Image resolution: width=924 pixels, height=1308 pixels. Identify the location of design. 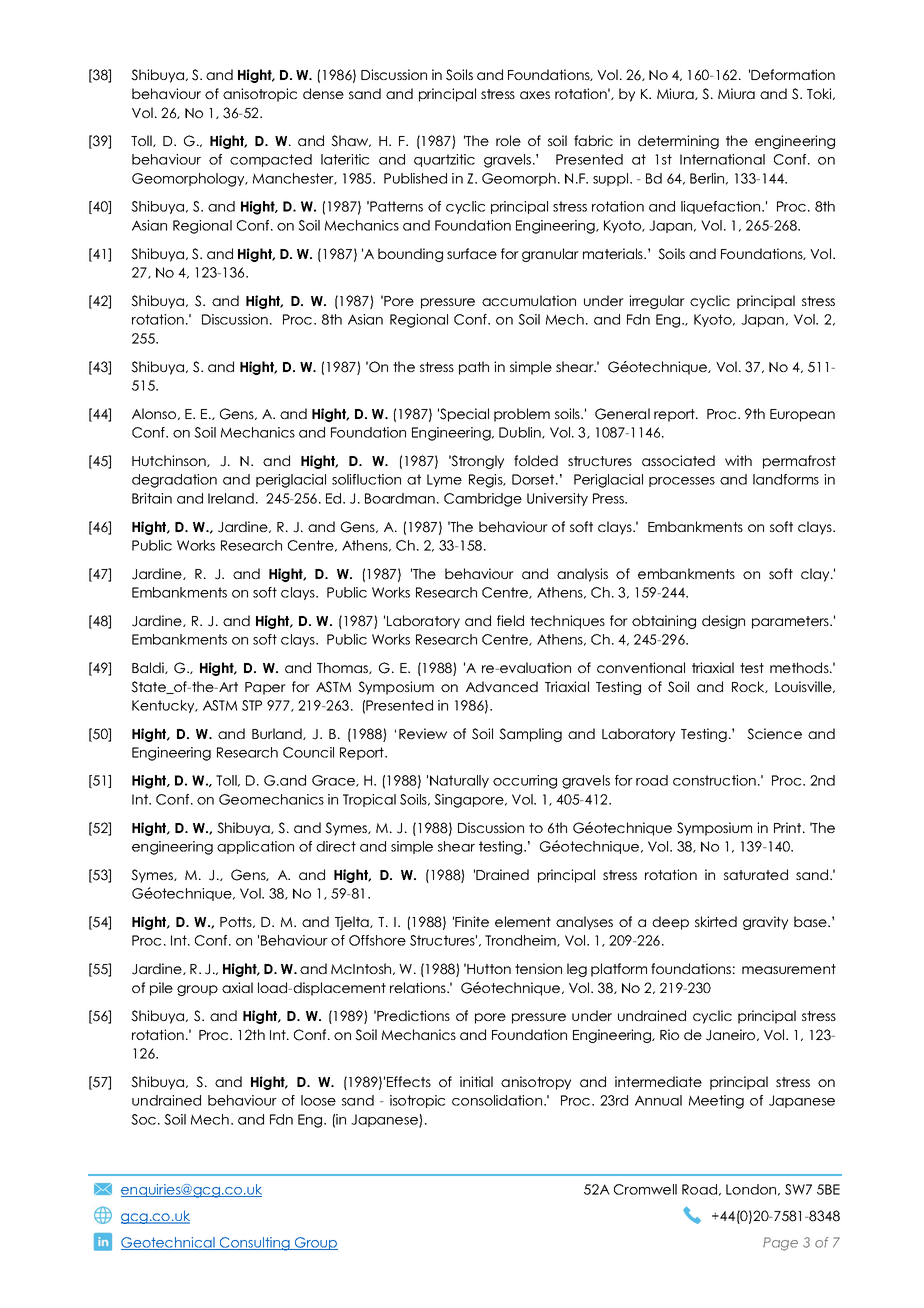
(723, 622).
